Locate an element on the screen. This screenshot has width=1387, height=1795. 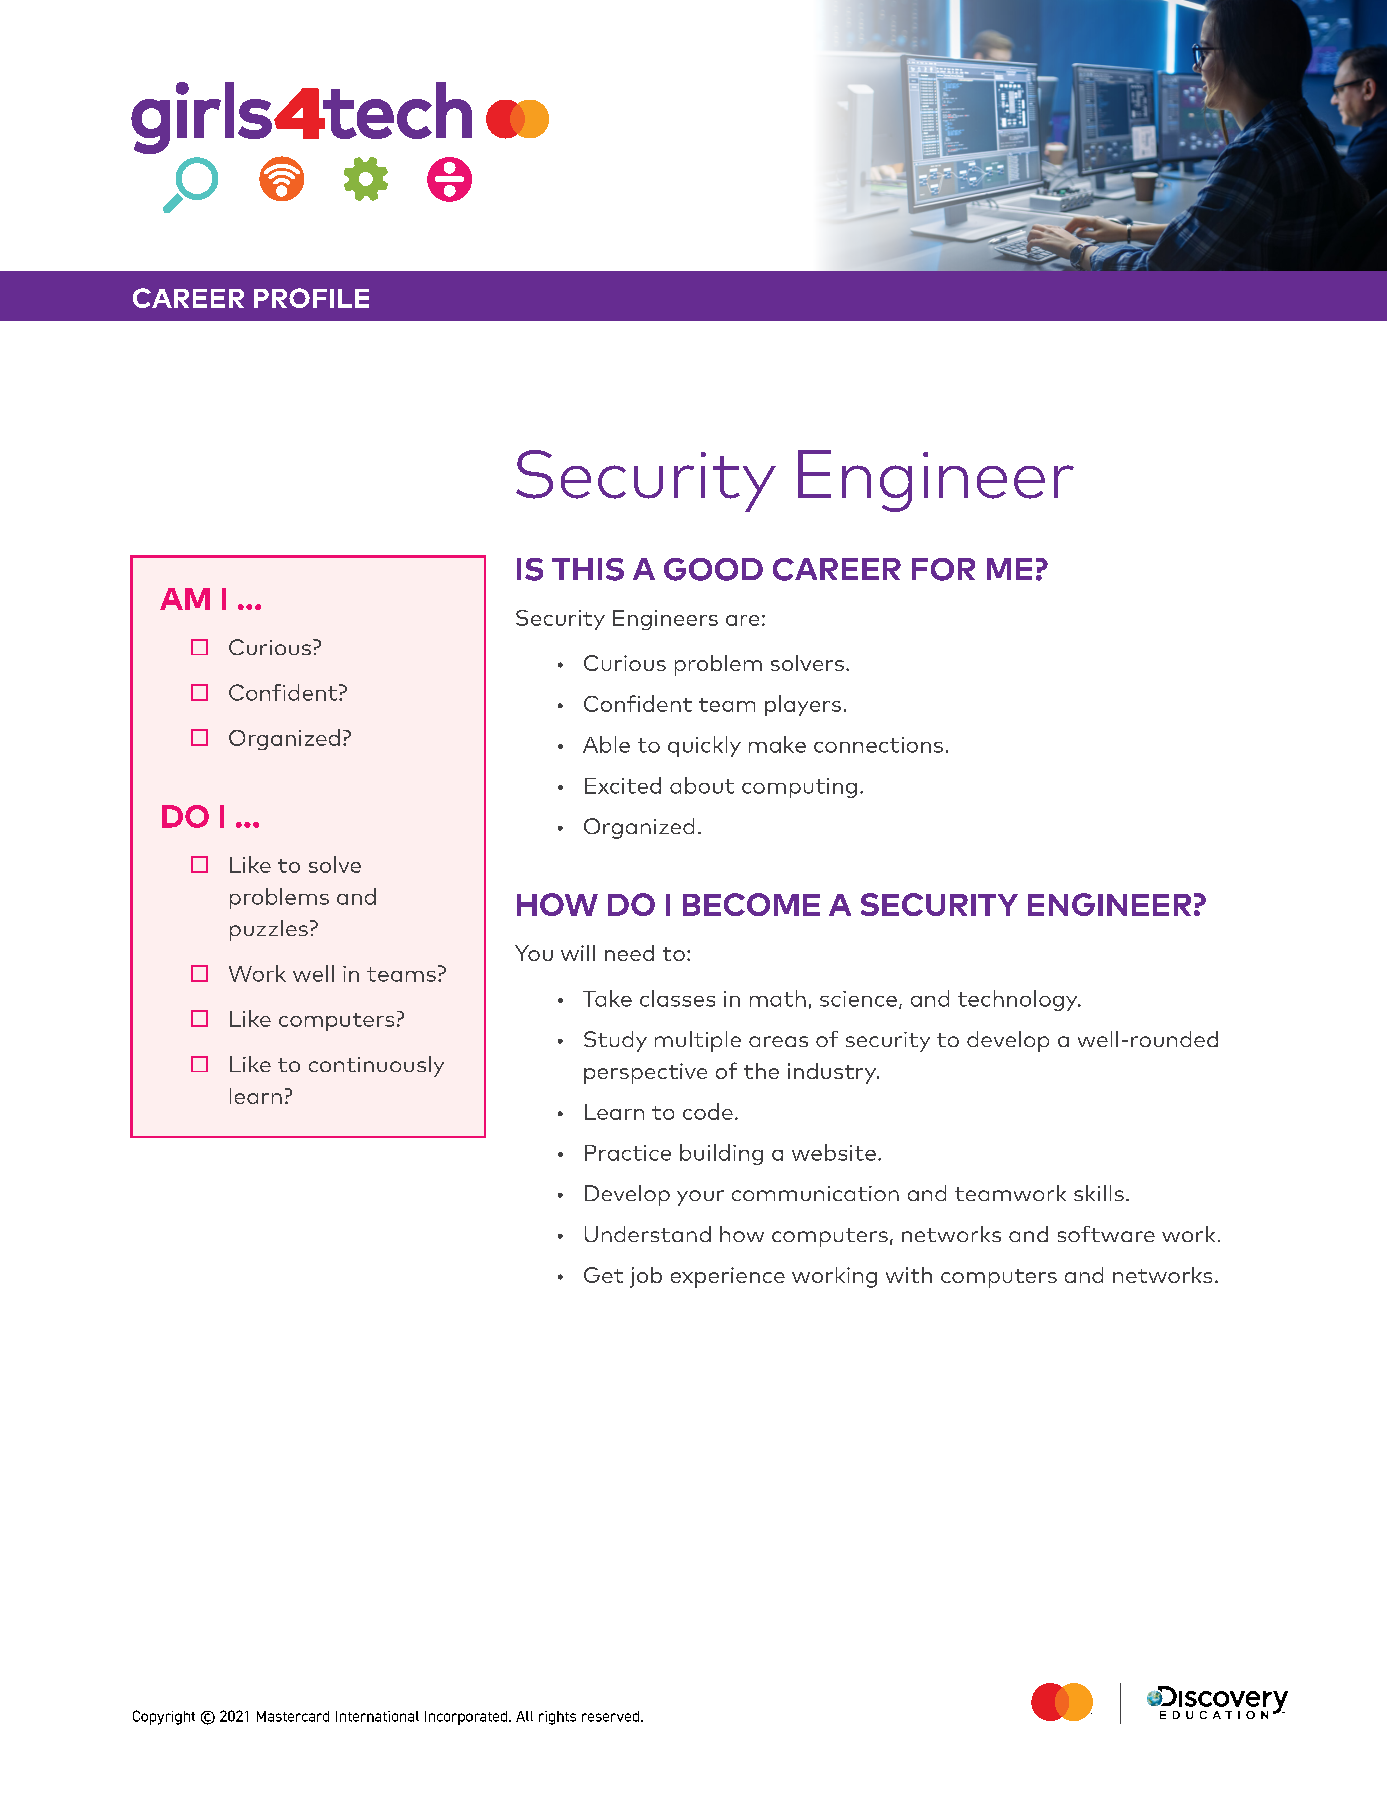
reserved is located at coordinates (612, 1716).
